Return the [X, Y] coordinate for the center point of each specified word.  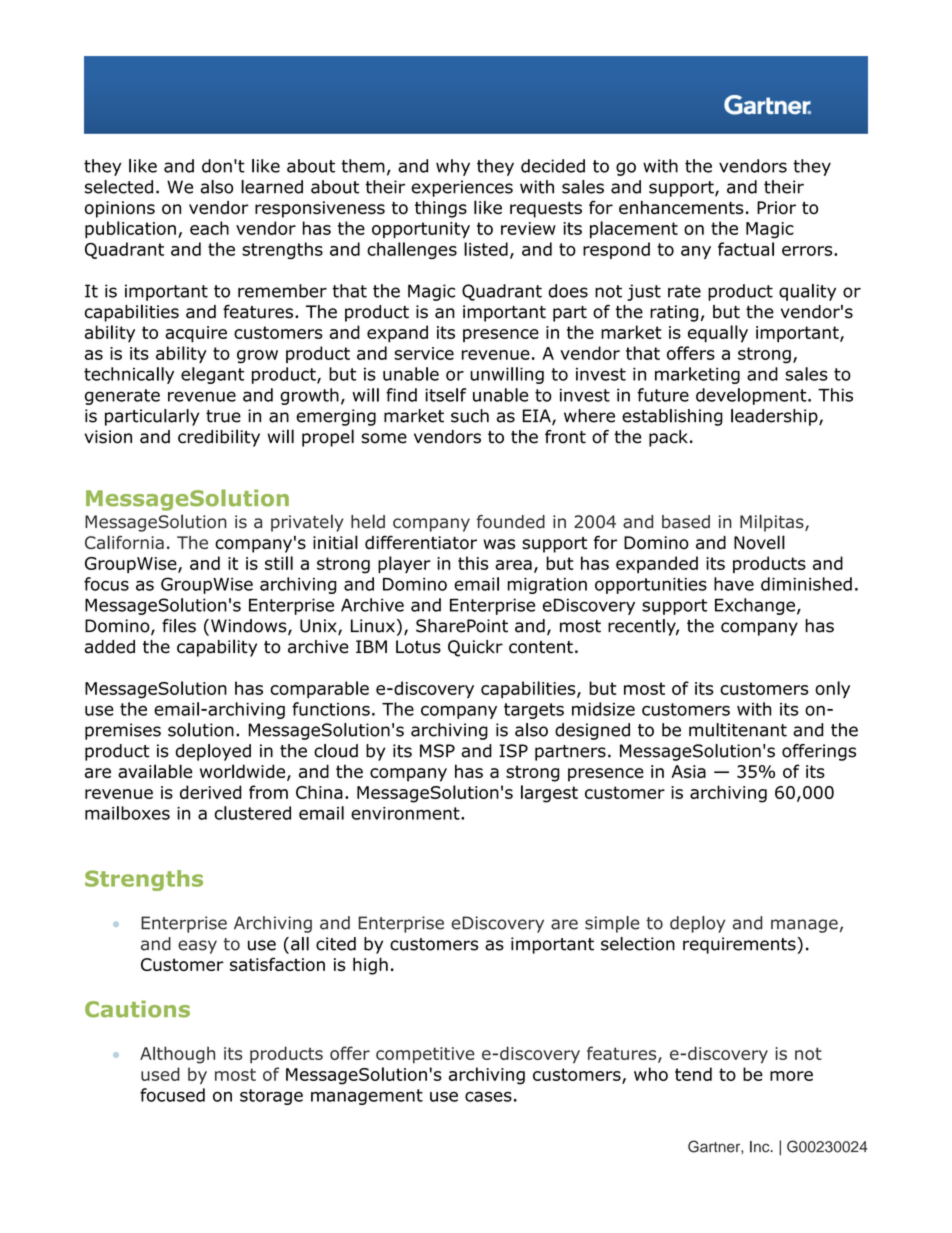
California [124, 542]
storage [271, 1097]
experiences [462, 188]
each [209, 228]
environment [406, 813]
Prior [776, 208]
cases [488, 1096]
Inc [761, 1147]
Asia [688, 771]
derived [211, 792]
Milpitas [773, 523]
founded [511, 522]
